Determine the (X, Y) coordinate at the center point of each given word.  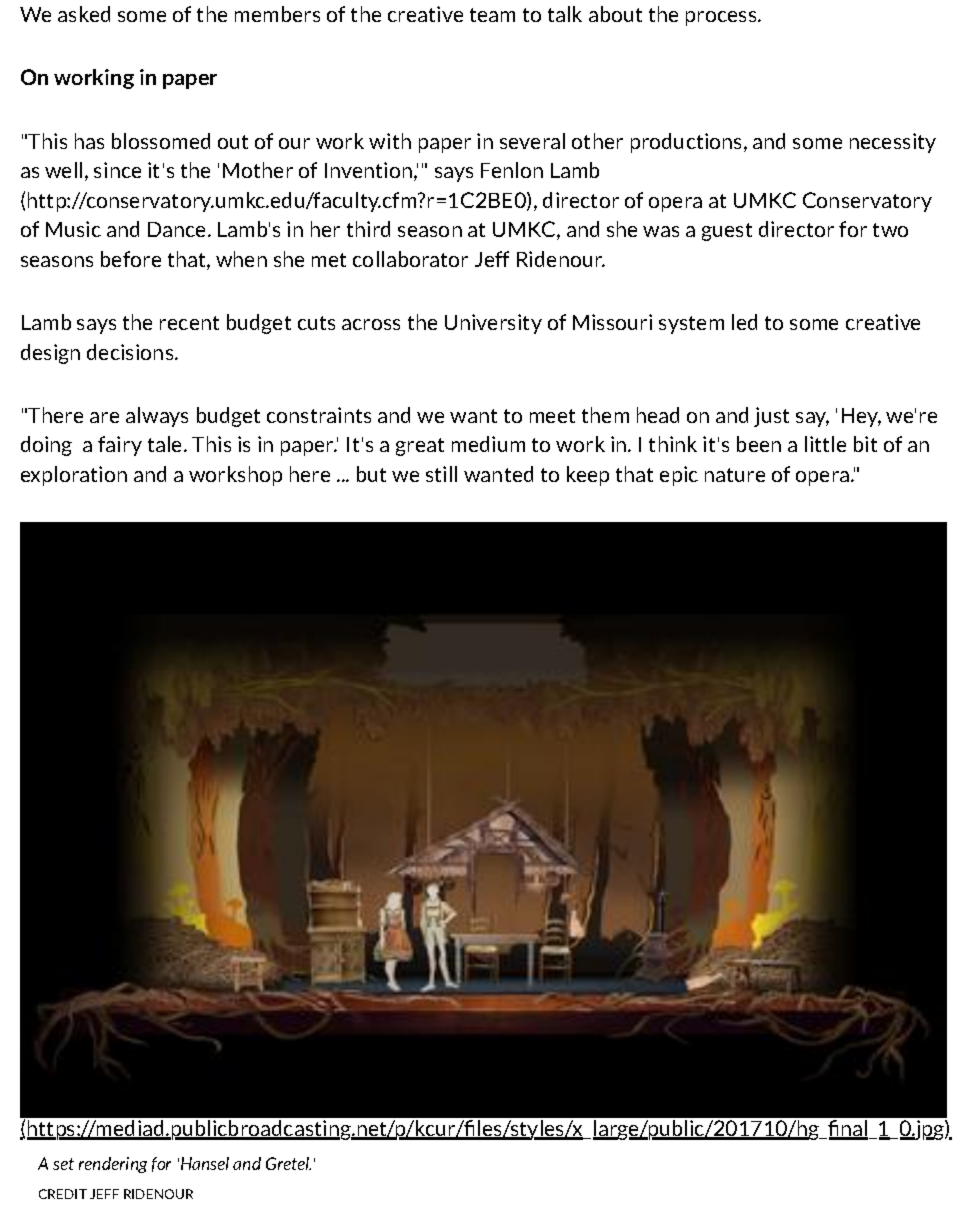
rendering (113, 1165)
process (722, 18)
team (492, 15)
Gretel (288, 1163)
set (63, 1164)
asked (84, 14)
